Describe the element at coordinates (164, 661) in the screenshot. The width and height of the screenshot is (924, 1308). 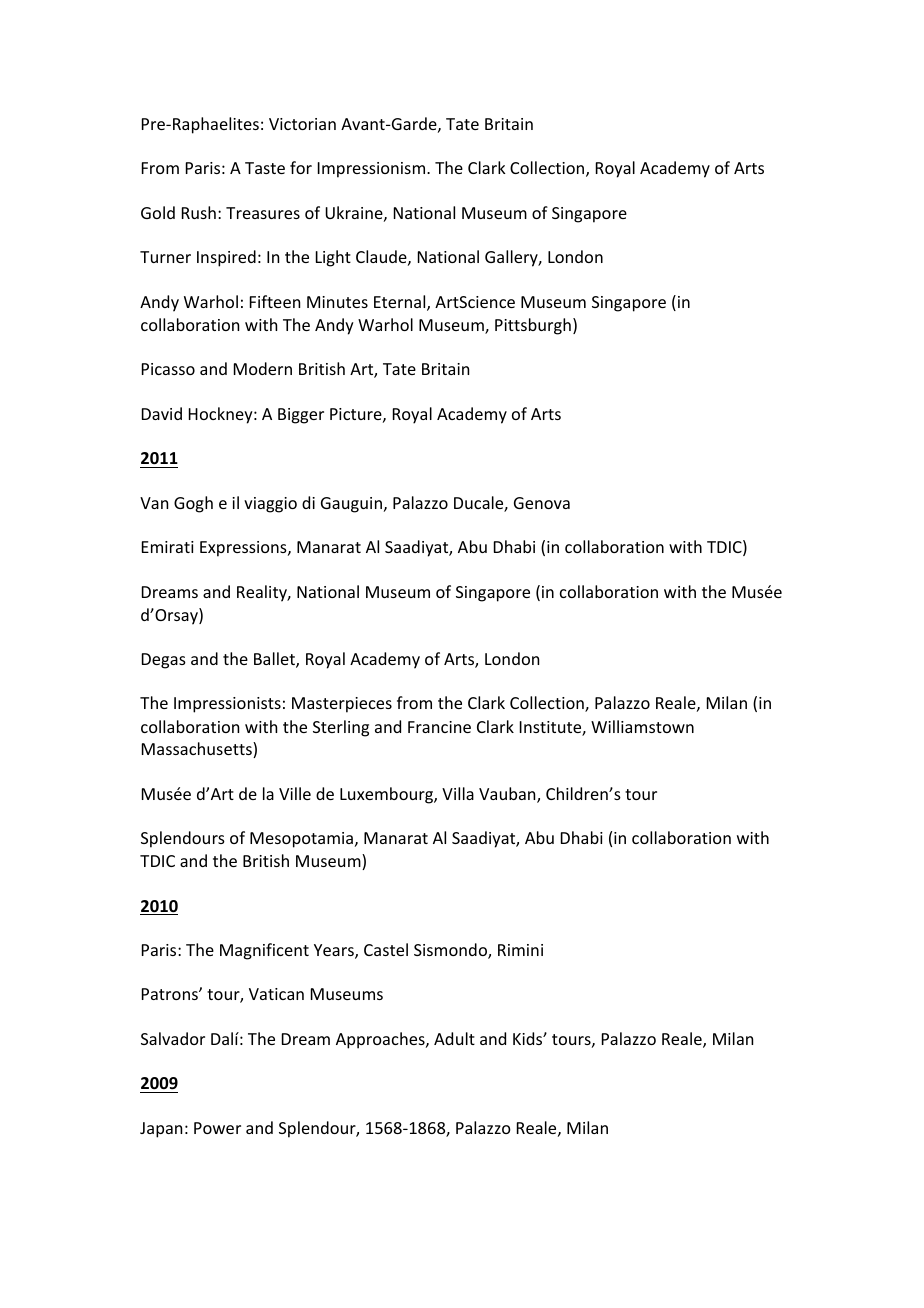
I see `Degas` at that location.
